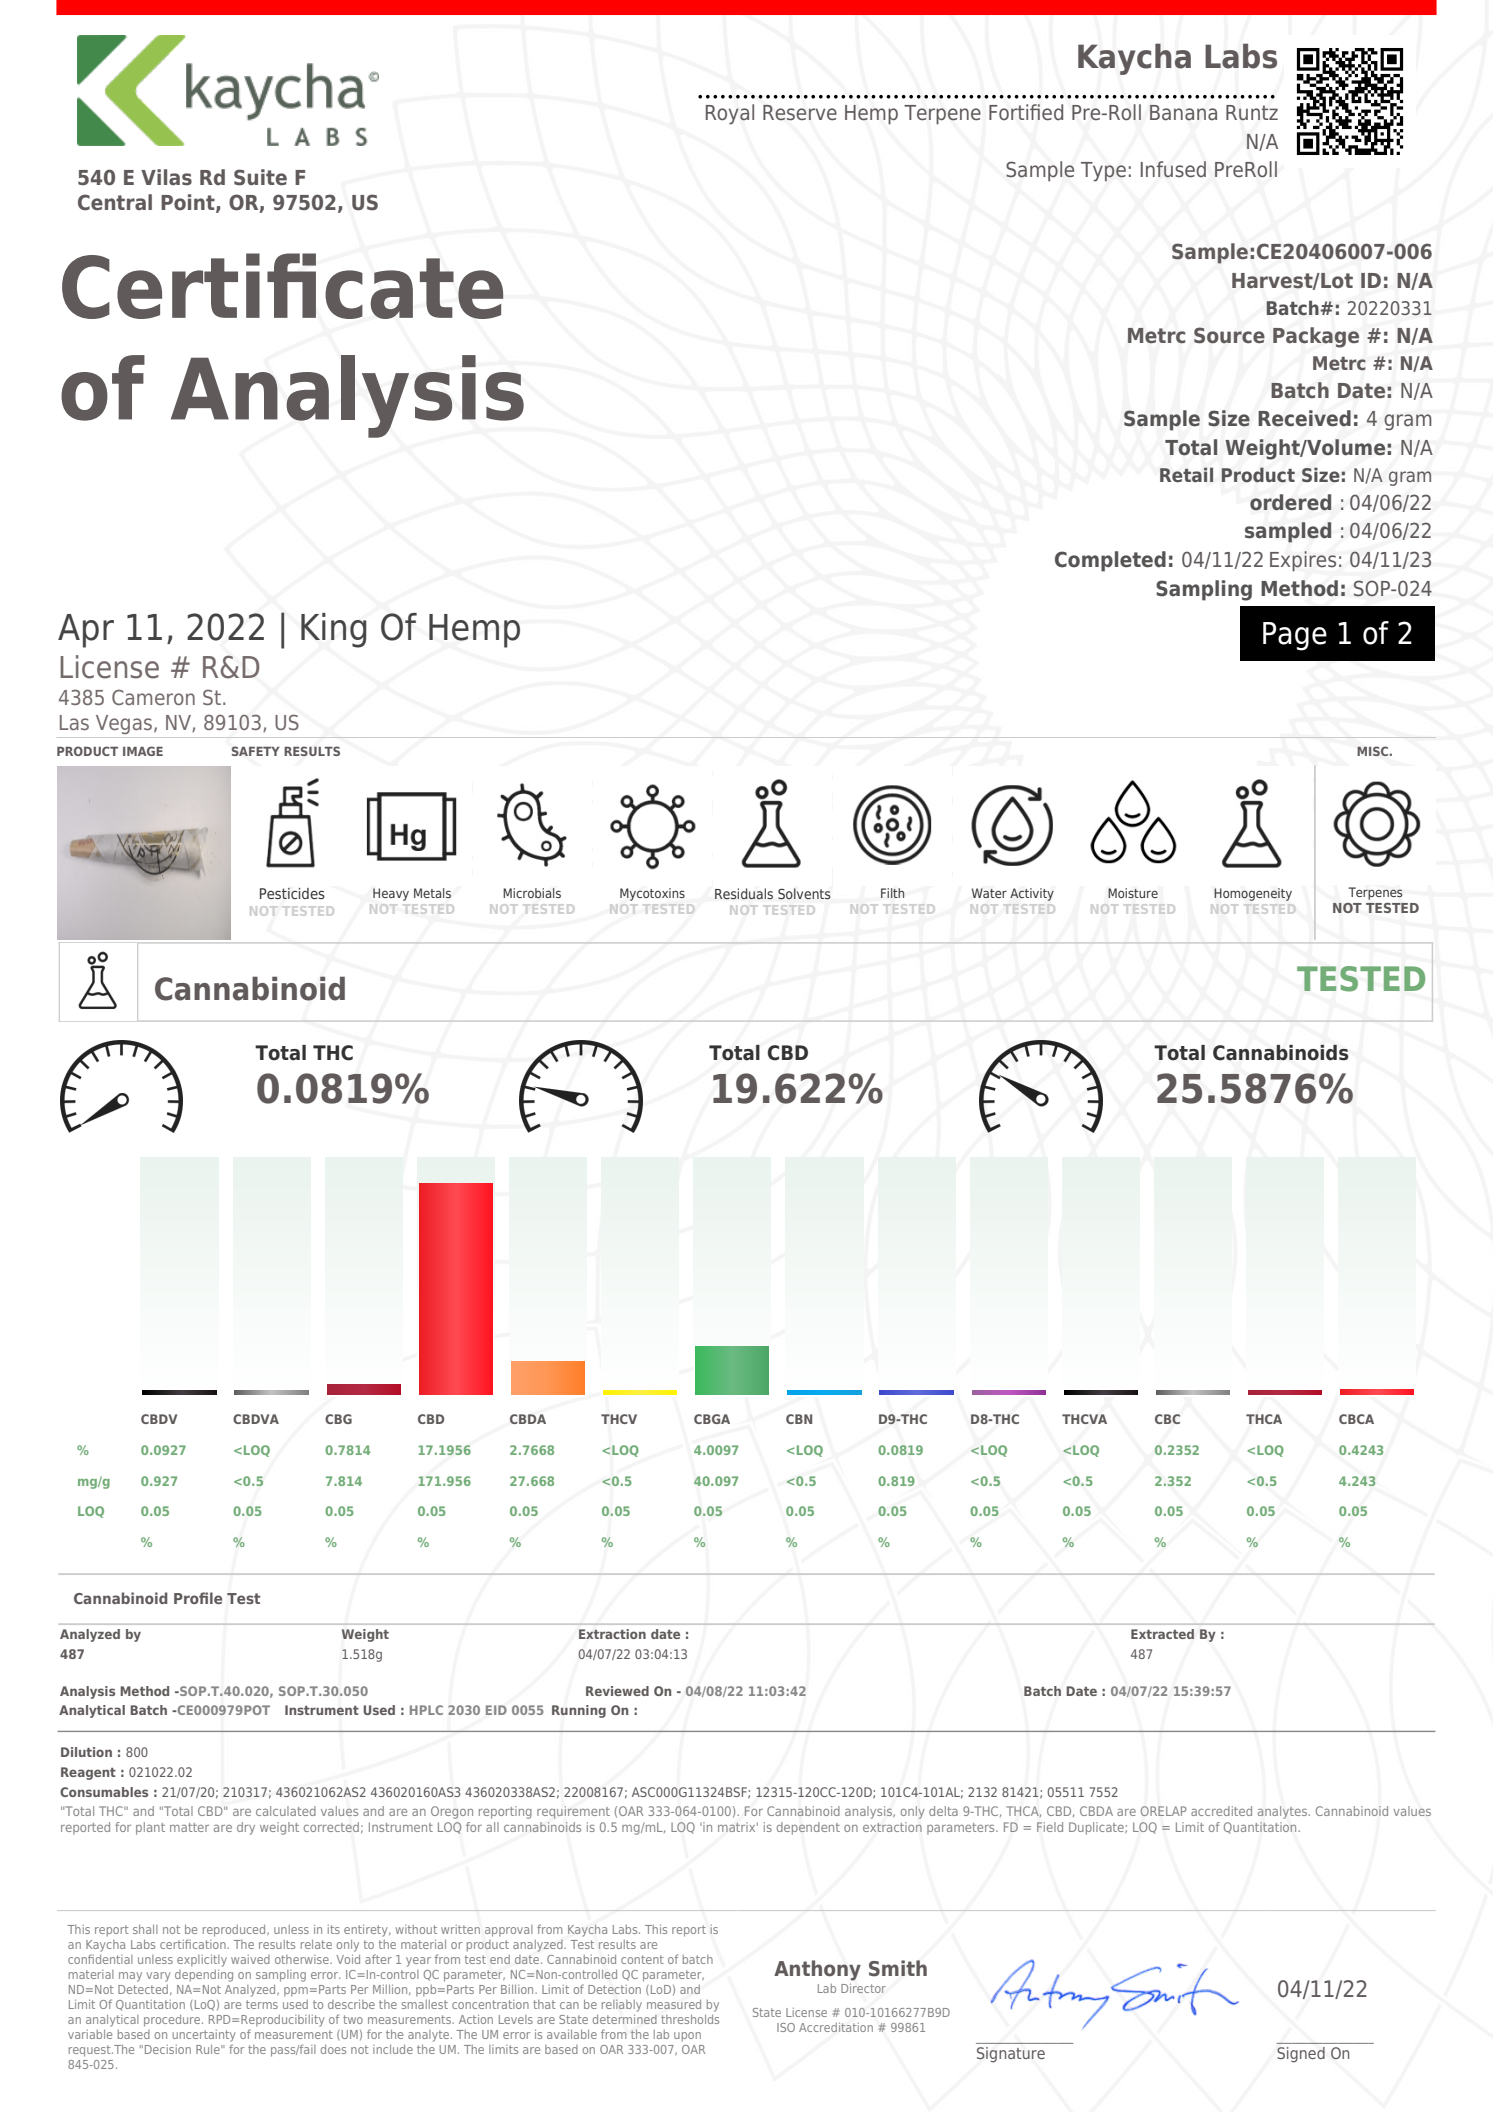  I want to click on Completed, so click(1110, 561).
